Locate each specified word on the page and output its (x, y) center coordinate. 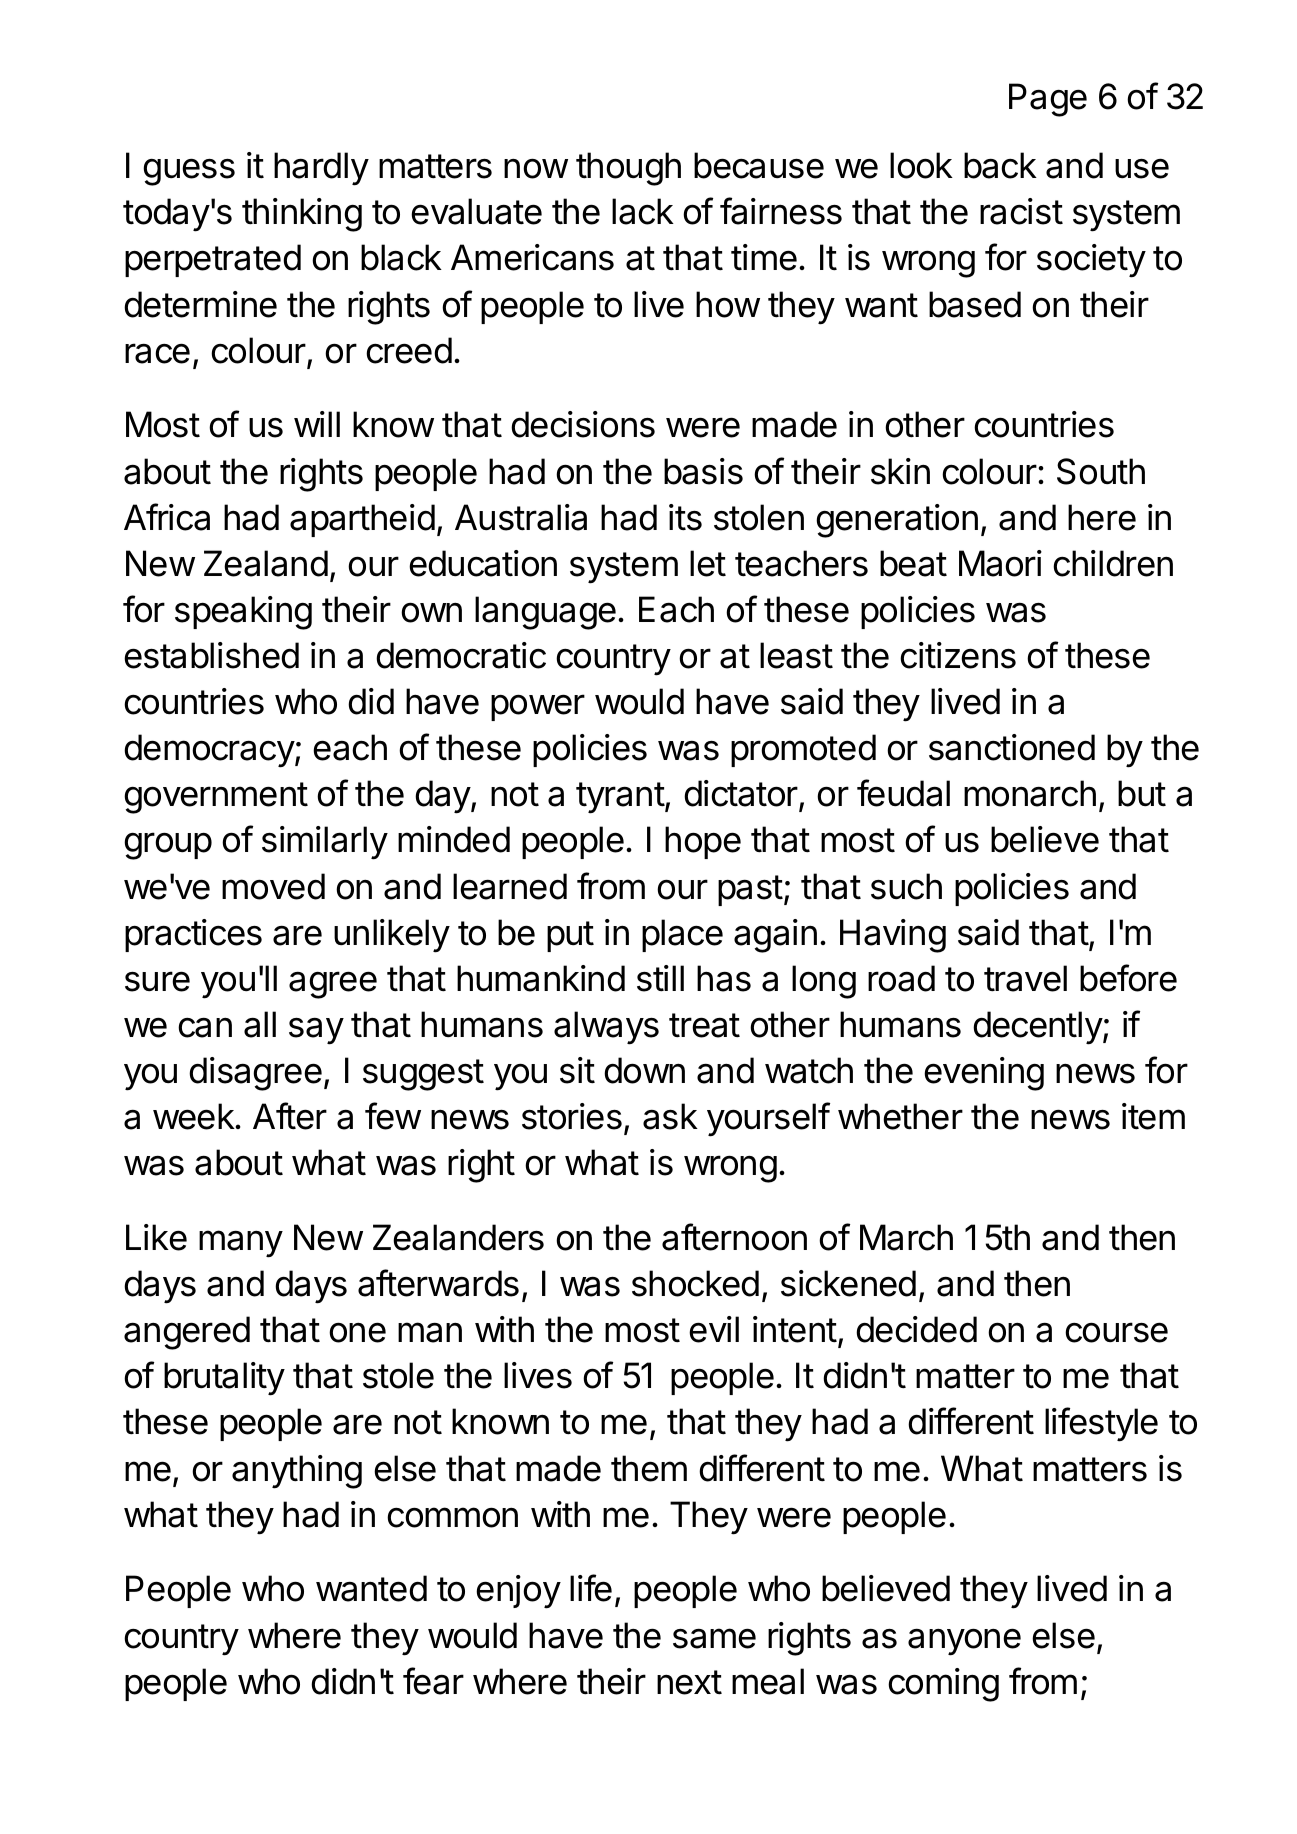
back (1000, 165)
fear (433, 1681)
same (714, 1638)
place (682, 935)
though (628, 169)
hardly (321, 169)
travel (1025, 978)
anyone (964, 1642)
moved (273, 886)
